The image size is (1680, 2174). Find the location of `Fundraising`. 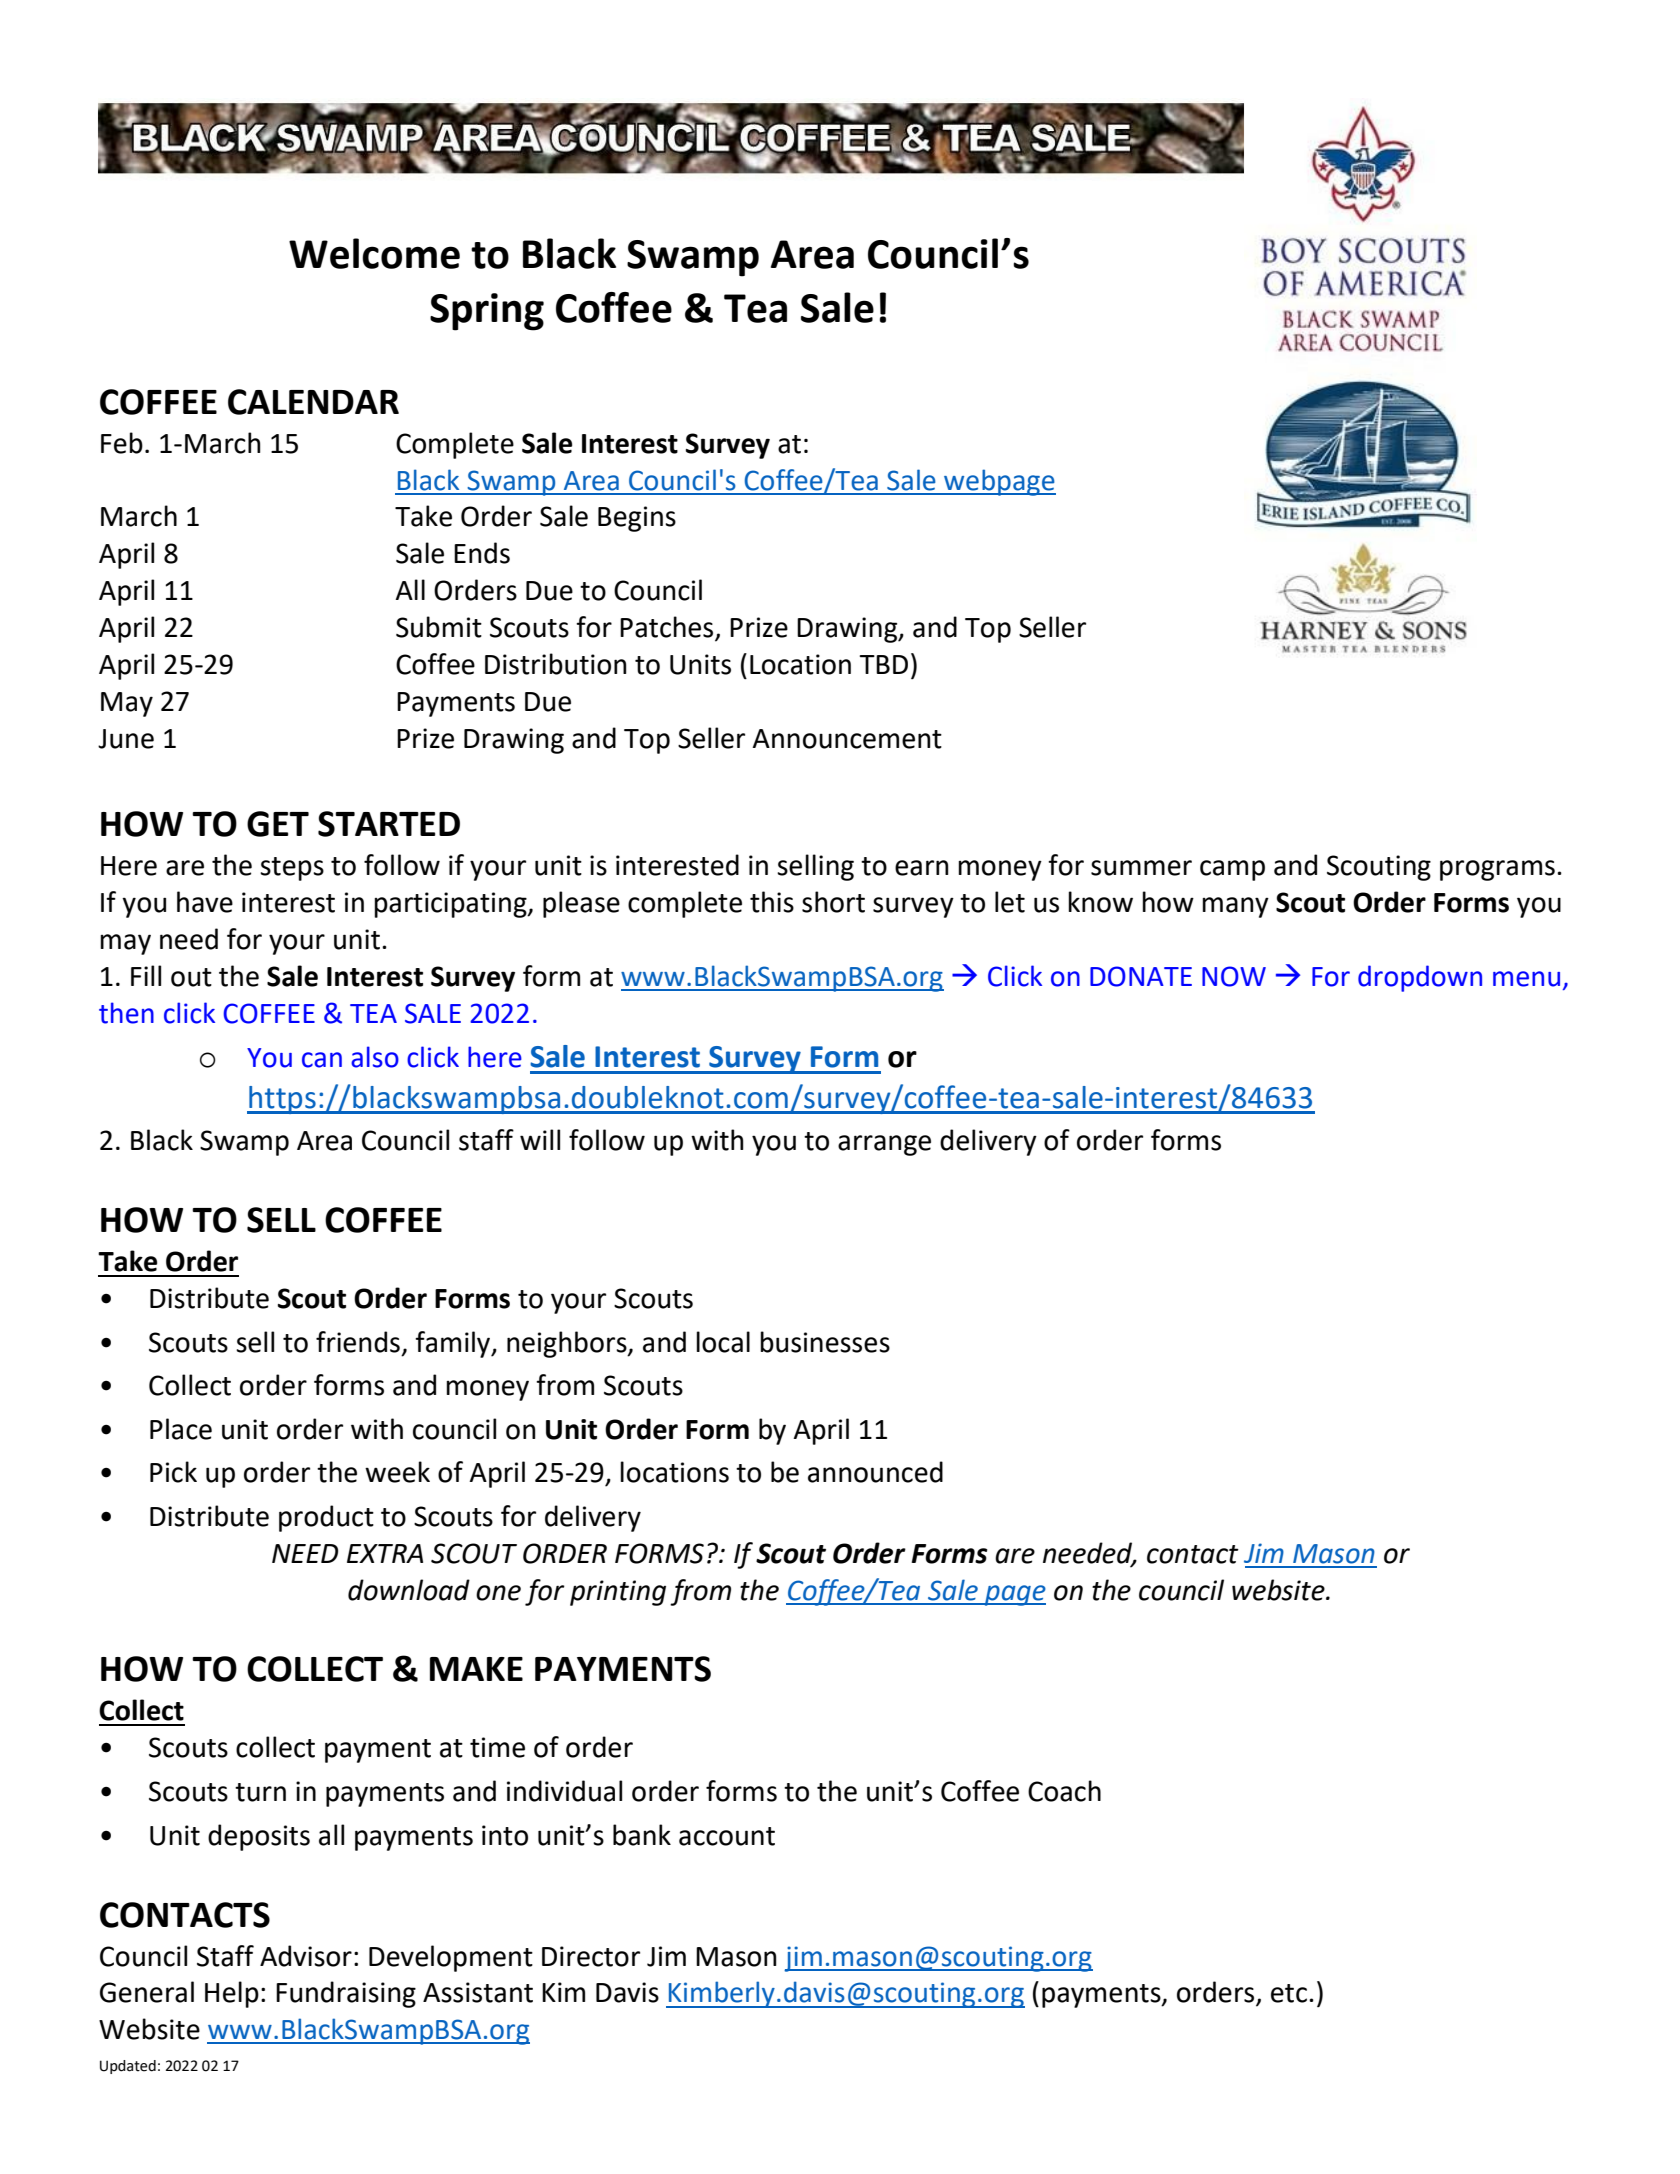

Fundraising is located at coordinates (346, 1994).
